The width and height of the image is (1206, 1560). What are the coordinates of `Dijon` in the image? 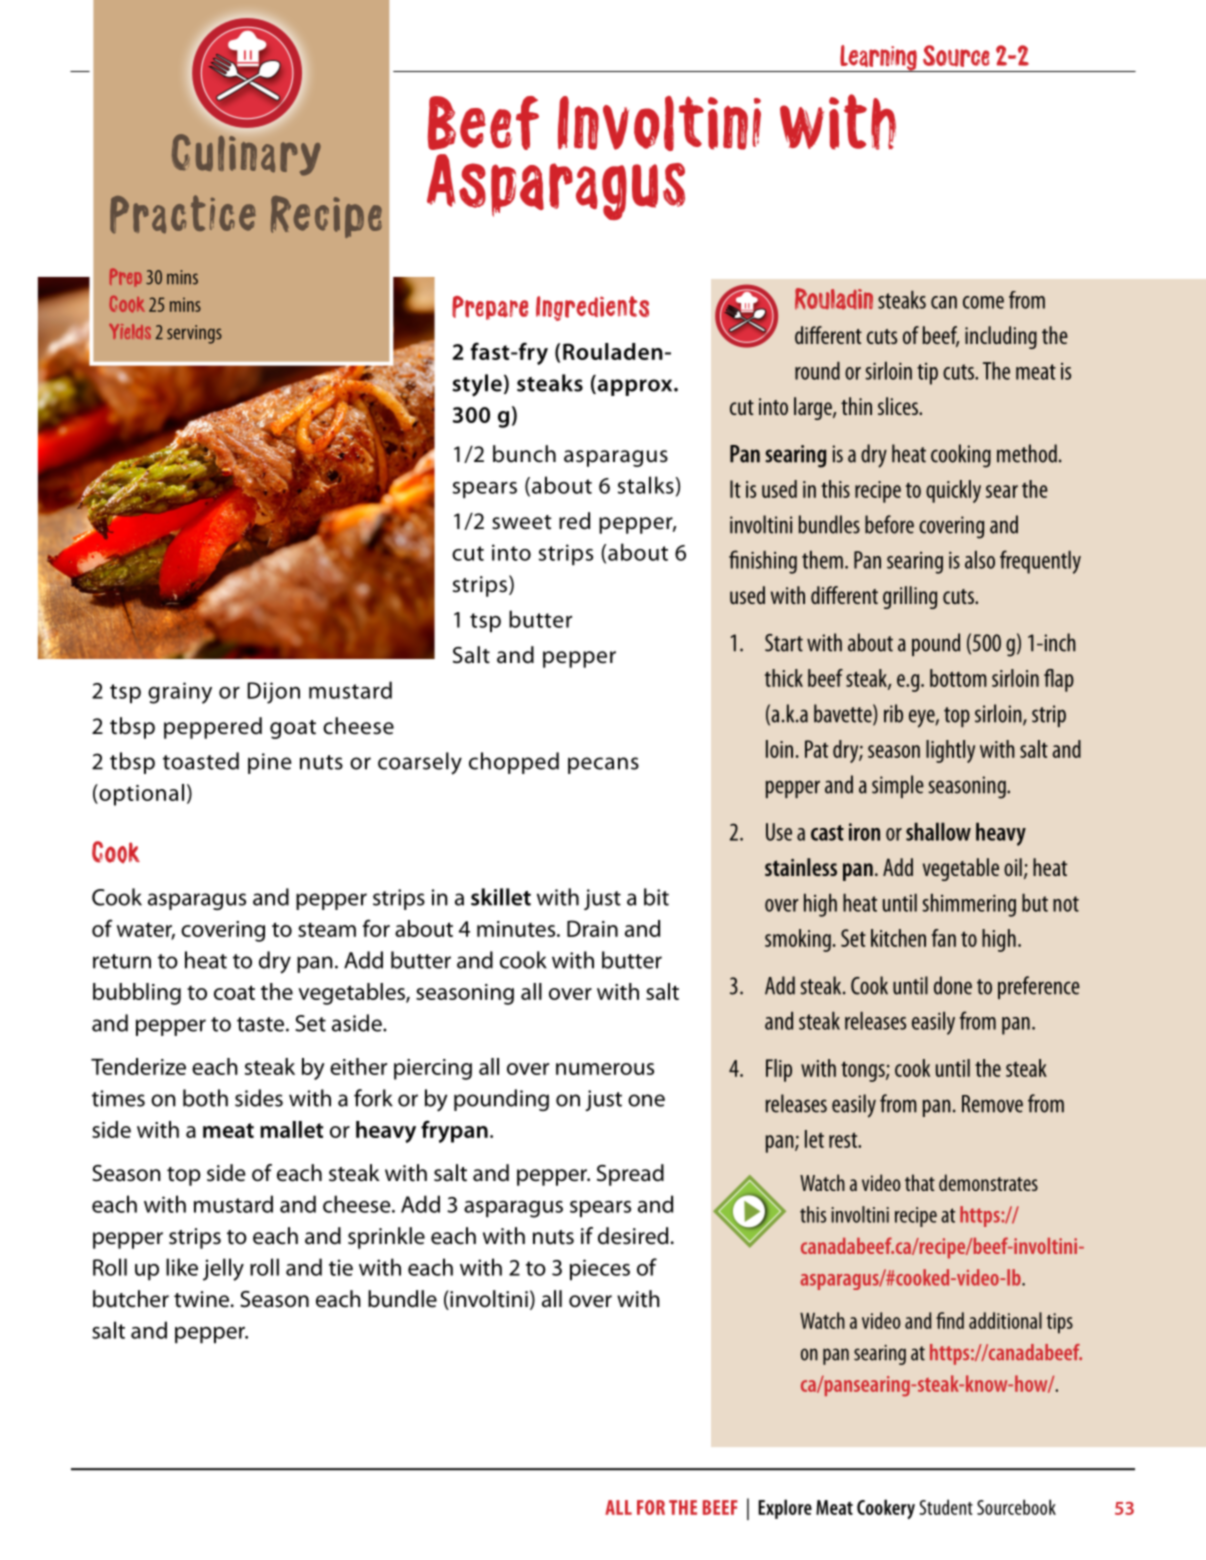 It's located at (273, 693).
